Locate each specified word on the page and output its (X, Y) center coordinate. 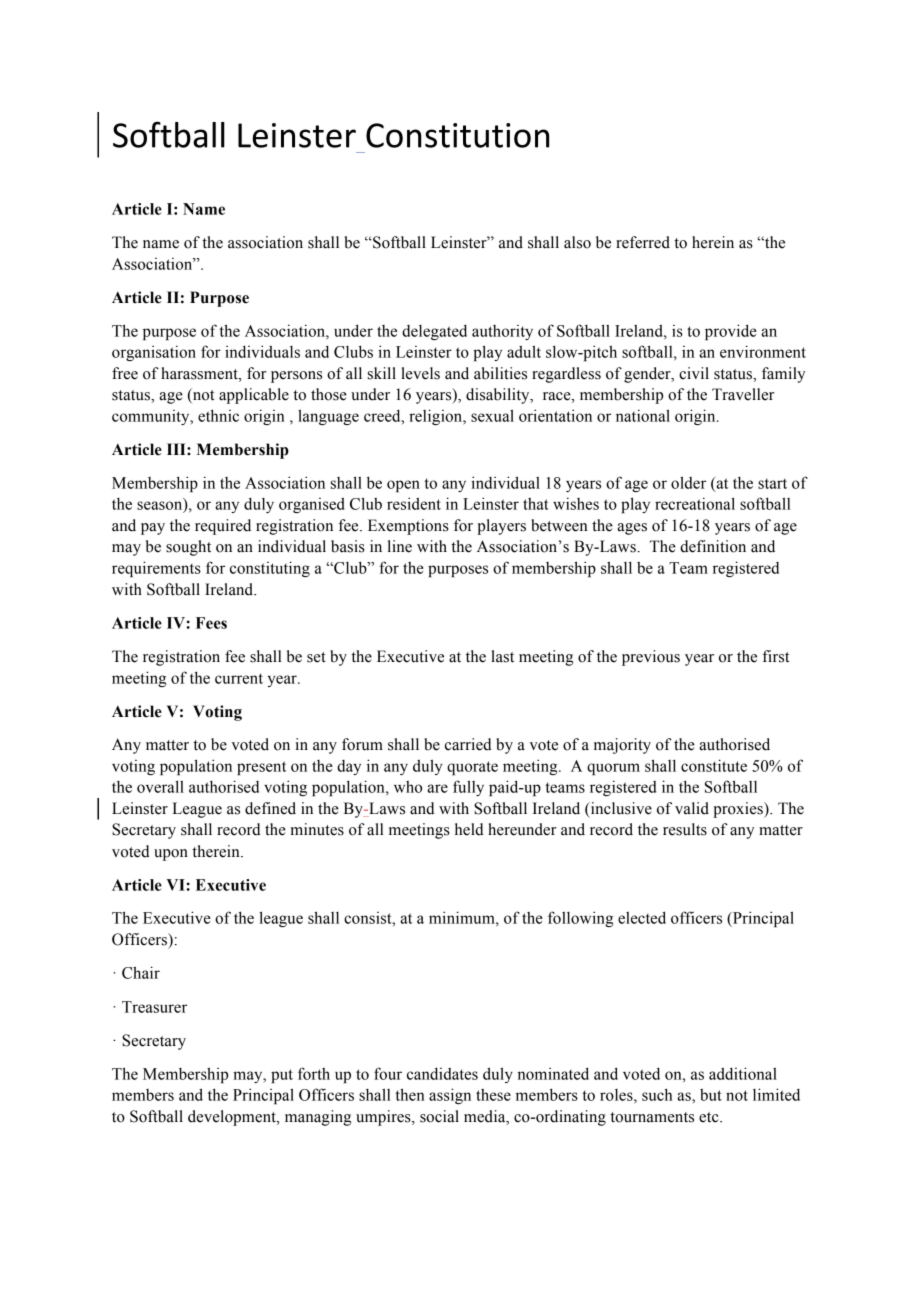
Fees (211, 623)
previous (651, 658)
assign (450, 1096)
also (577, 242)
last (502, 656)
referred (643, 242)
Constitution (457, 135)
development (233, 1118)
